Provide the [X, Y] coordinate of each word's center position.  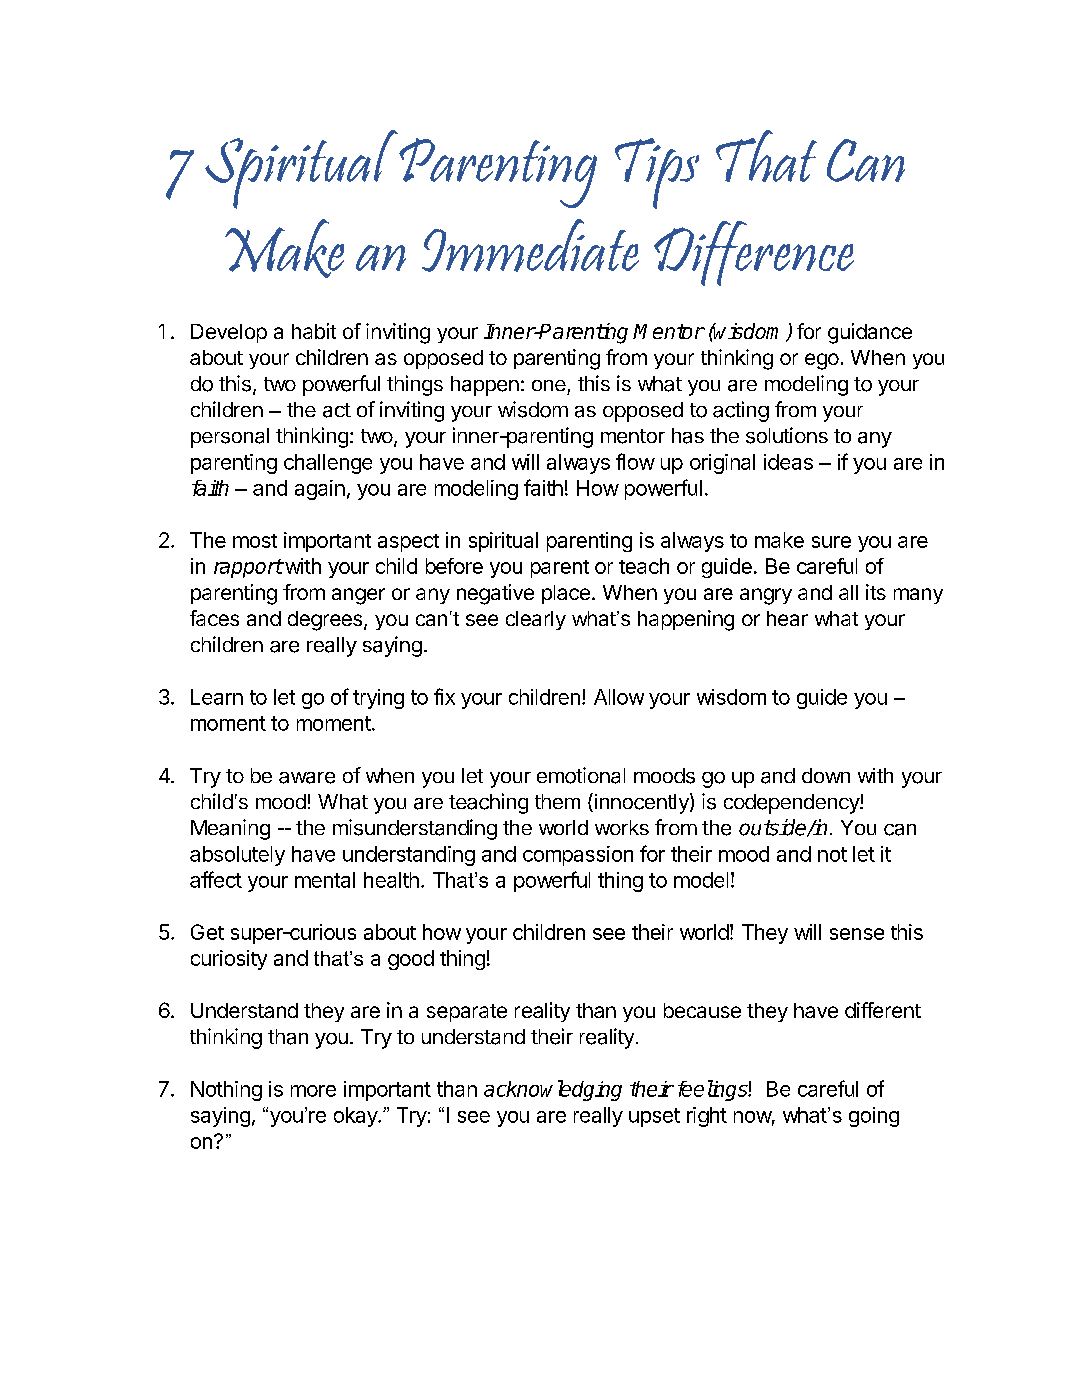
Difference [754, 253]
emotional [581, 775]
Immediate [530, 245]
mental [325, 880]
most [255, 541]
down [826, 775]
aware [307, 778]
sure [831, 542]
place [566, 594]
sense [857, 934]
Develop [229, 333]
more [313, 1091]
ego [822, 361]
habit [314, 331]
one [549, 385]
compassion [578, 856]
